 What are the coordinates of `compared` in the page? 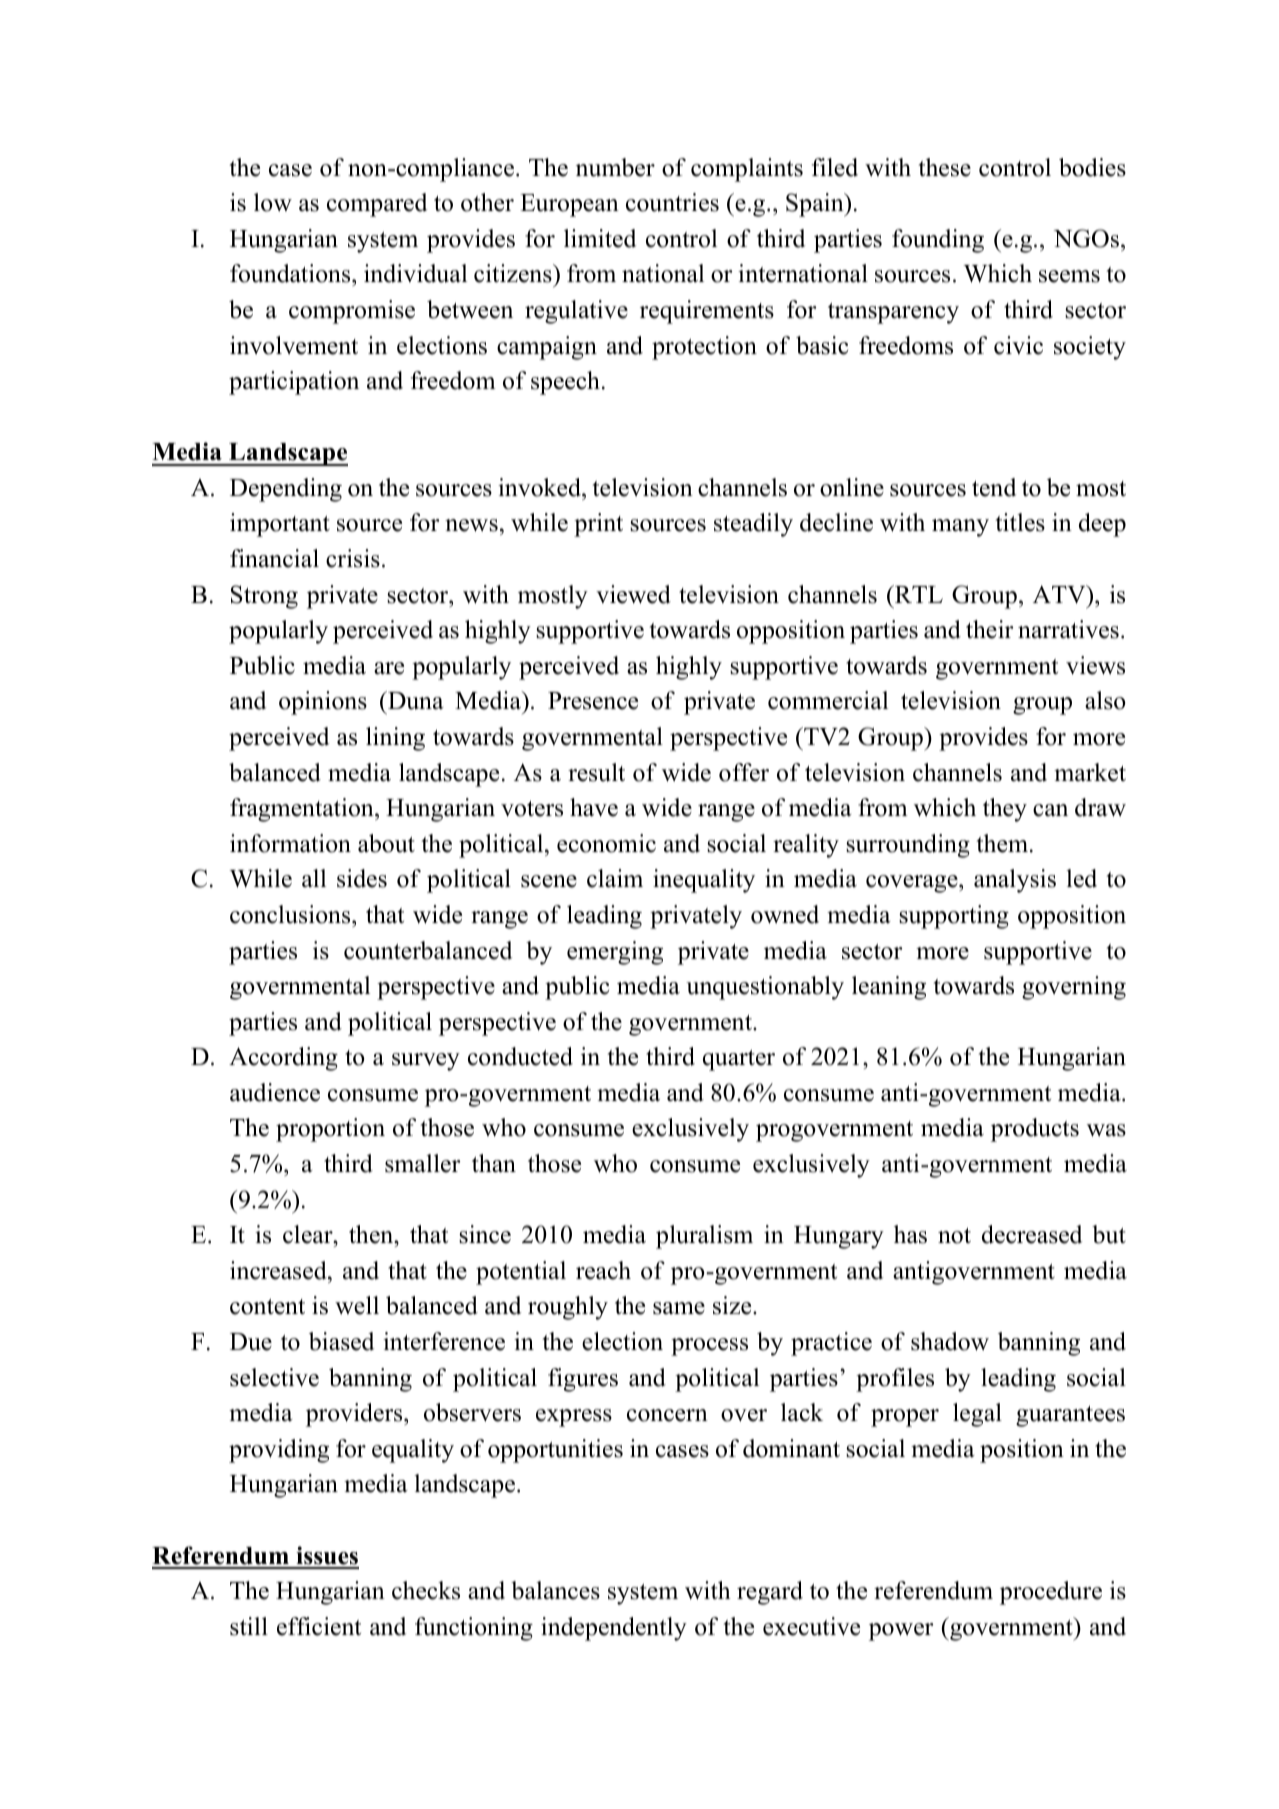 It's located at (377, 205).
